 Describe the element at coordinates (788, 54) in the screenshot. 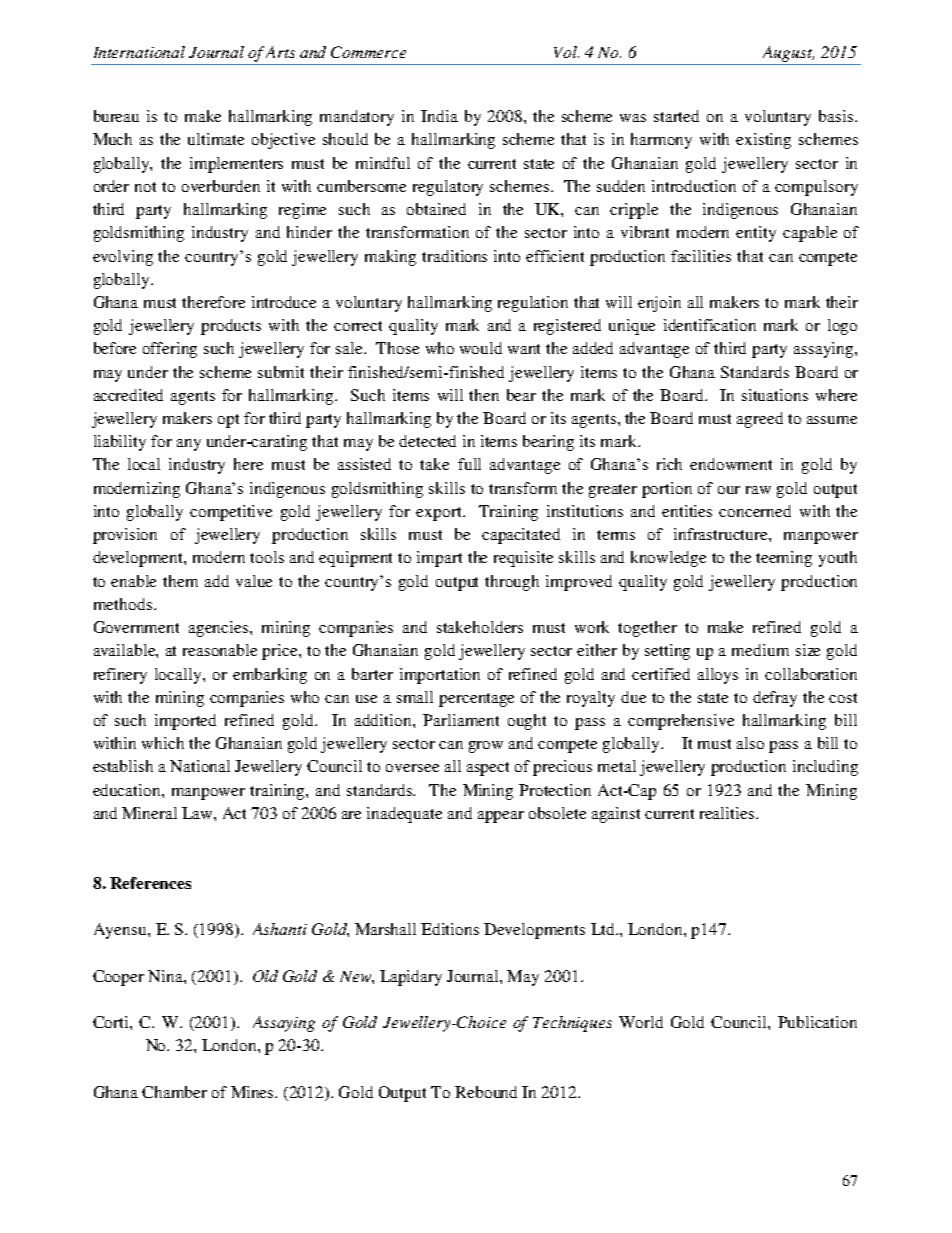

I see `August` at that location.
